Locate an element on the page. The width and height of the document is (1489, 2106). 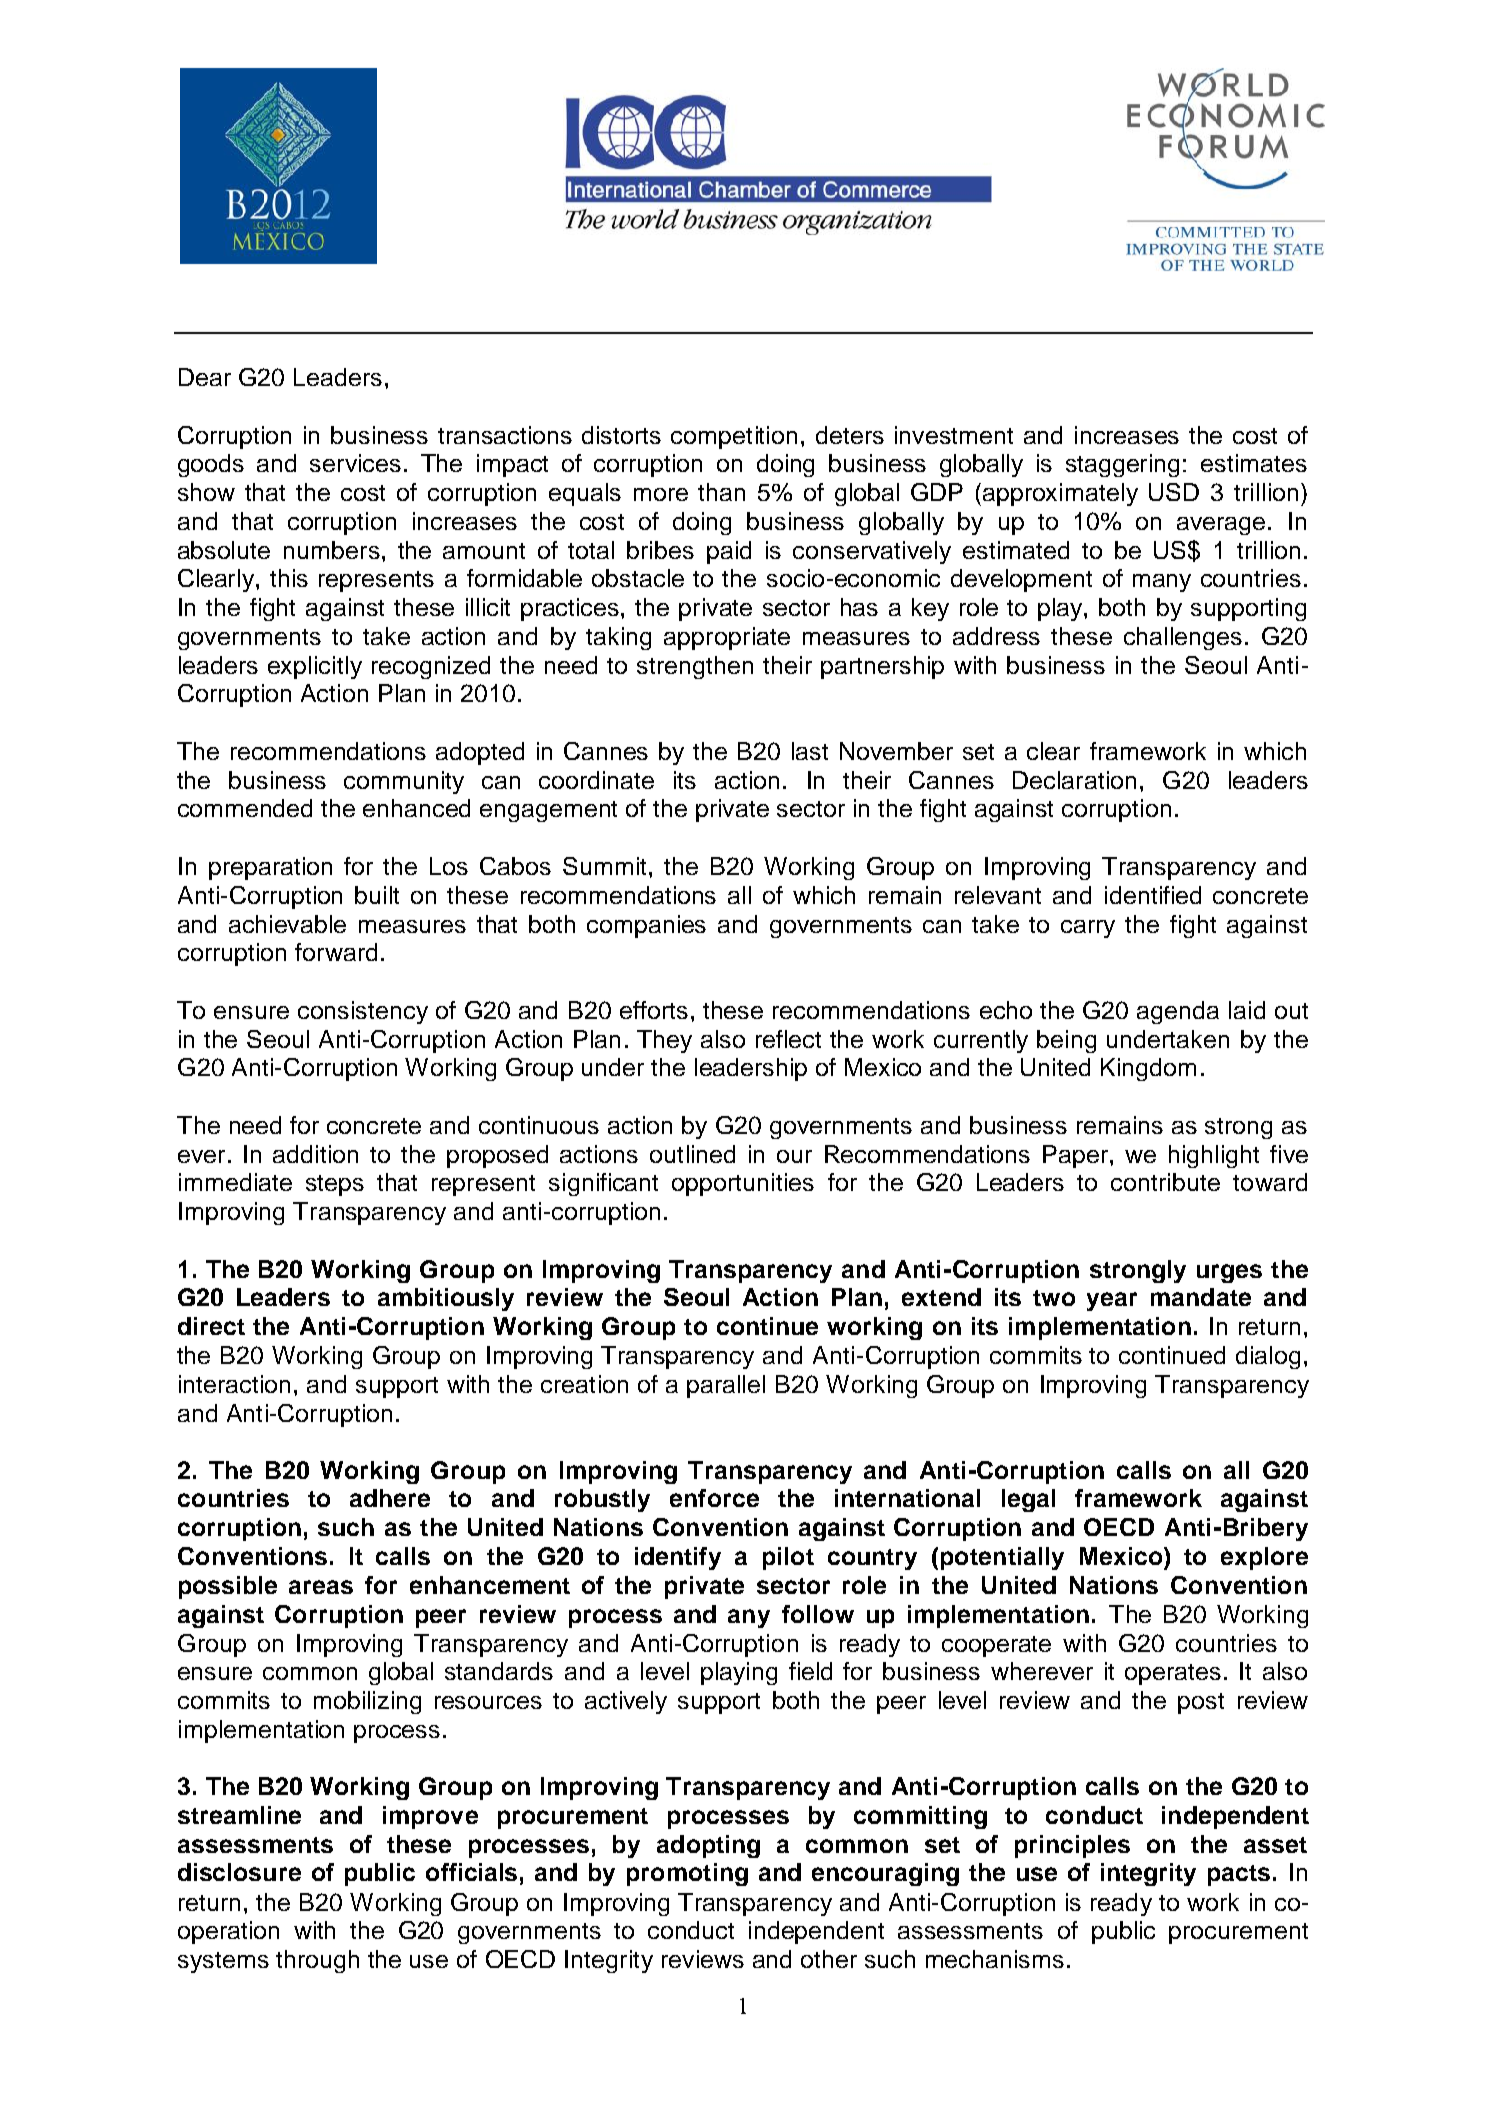
pacts is located at coordinates (1239, 1875).
